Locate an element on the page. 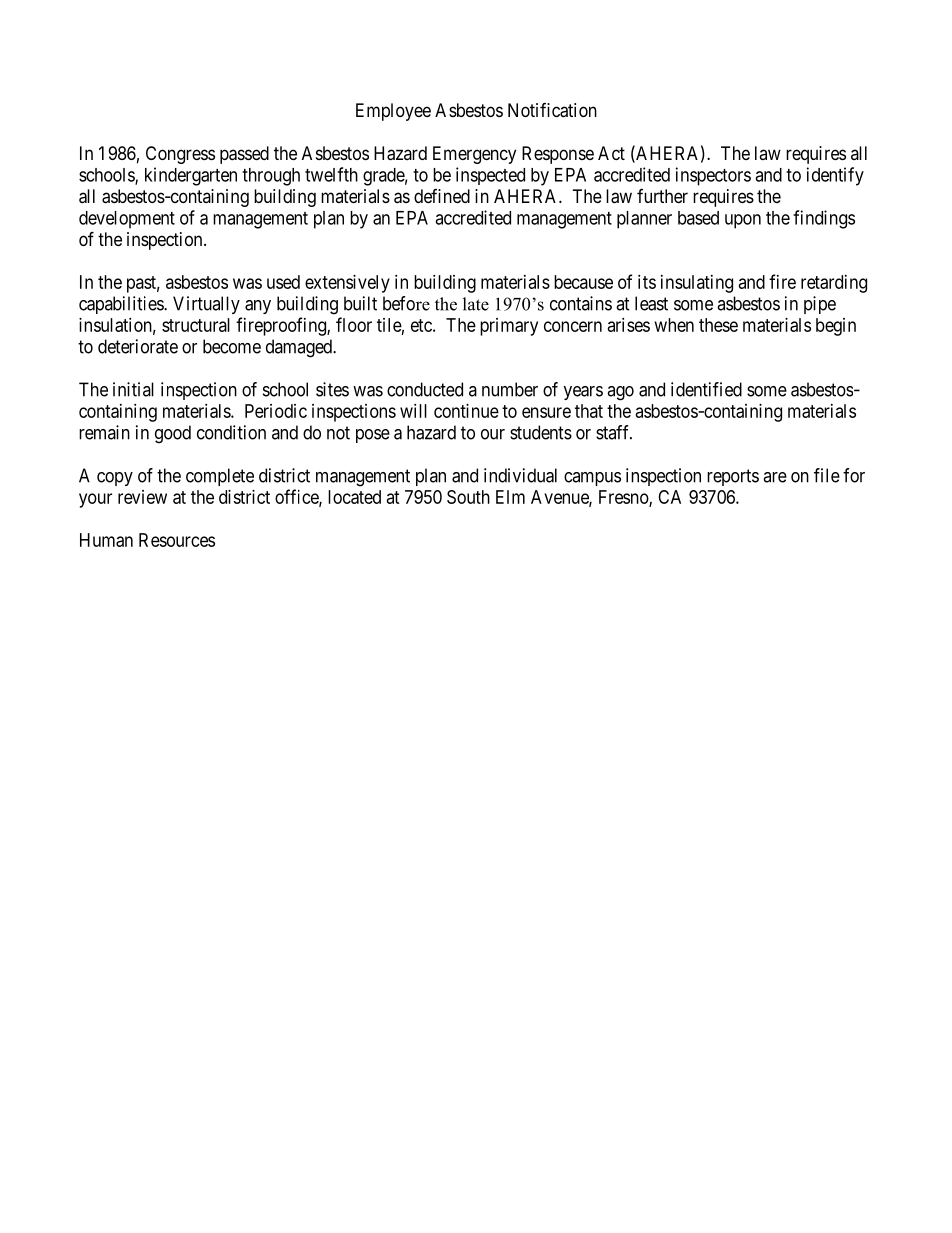 The width and height of the document is (952, 1233). Congress is located at coordinates (180, 155).
